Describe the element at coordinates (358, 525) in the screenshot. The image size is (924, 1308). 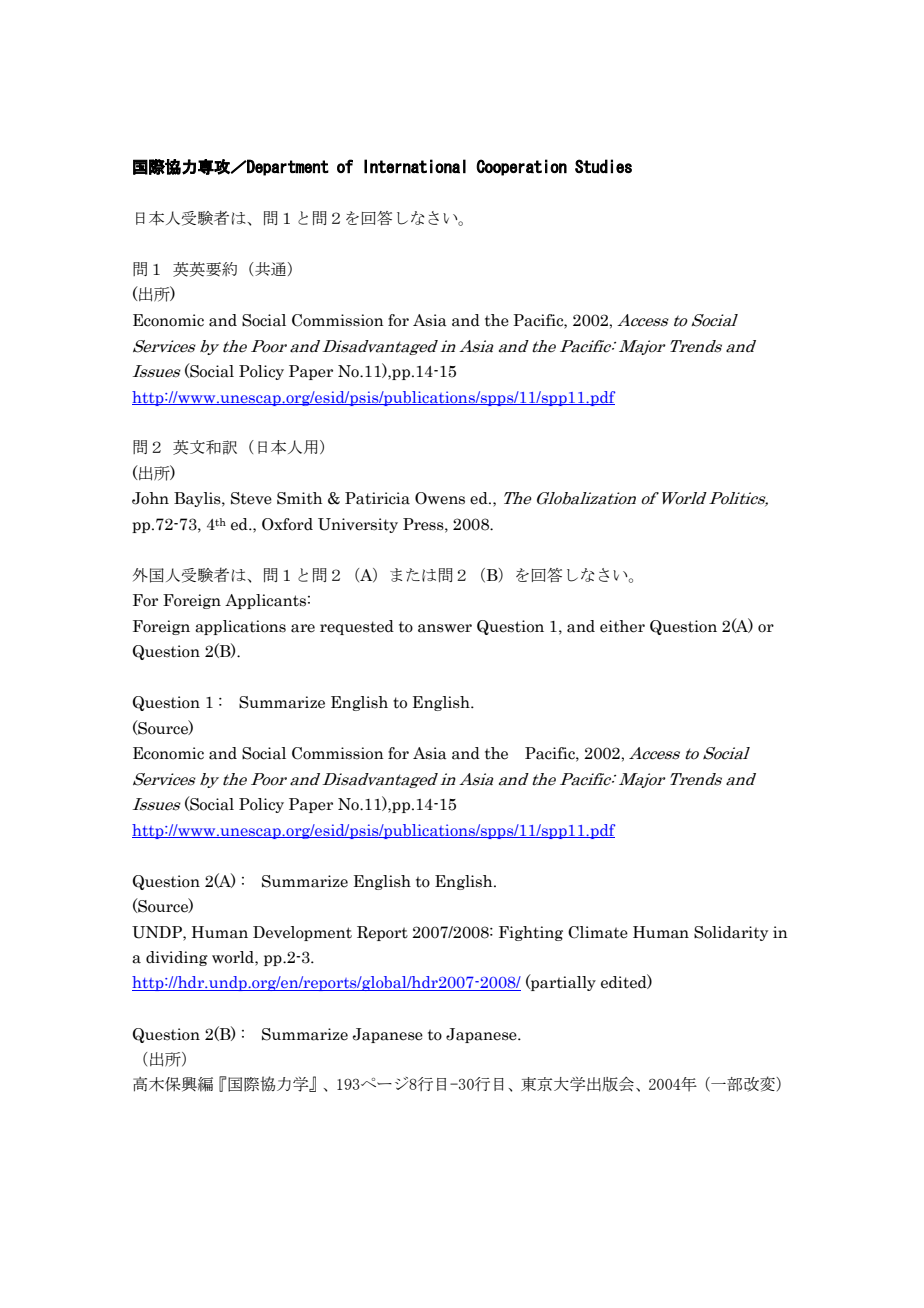
I see `University` at that location.
